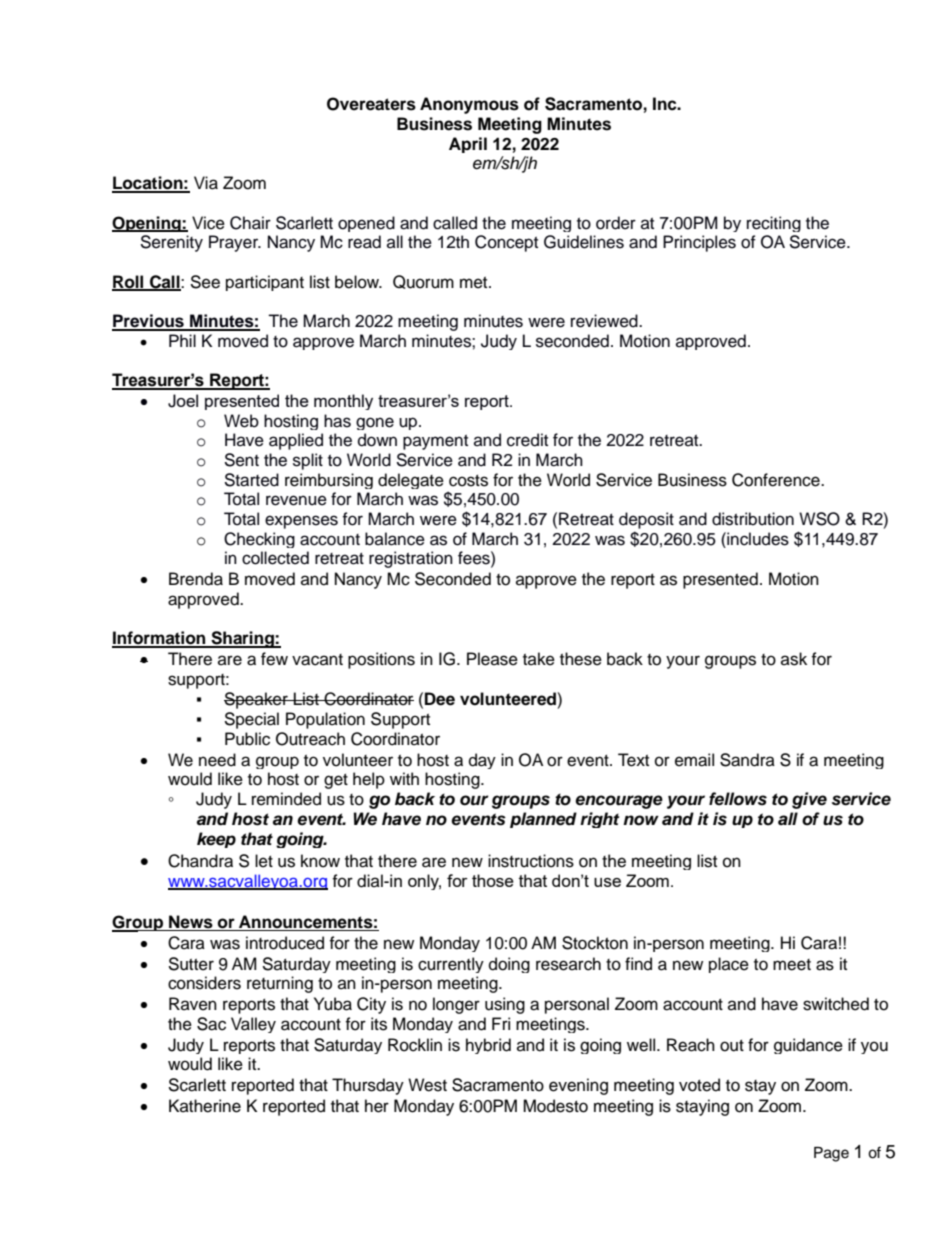 The image size is (952, 1233). Describe the element at coordinates (206, 183) in the document. I see `Via` at that location.
